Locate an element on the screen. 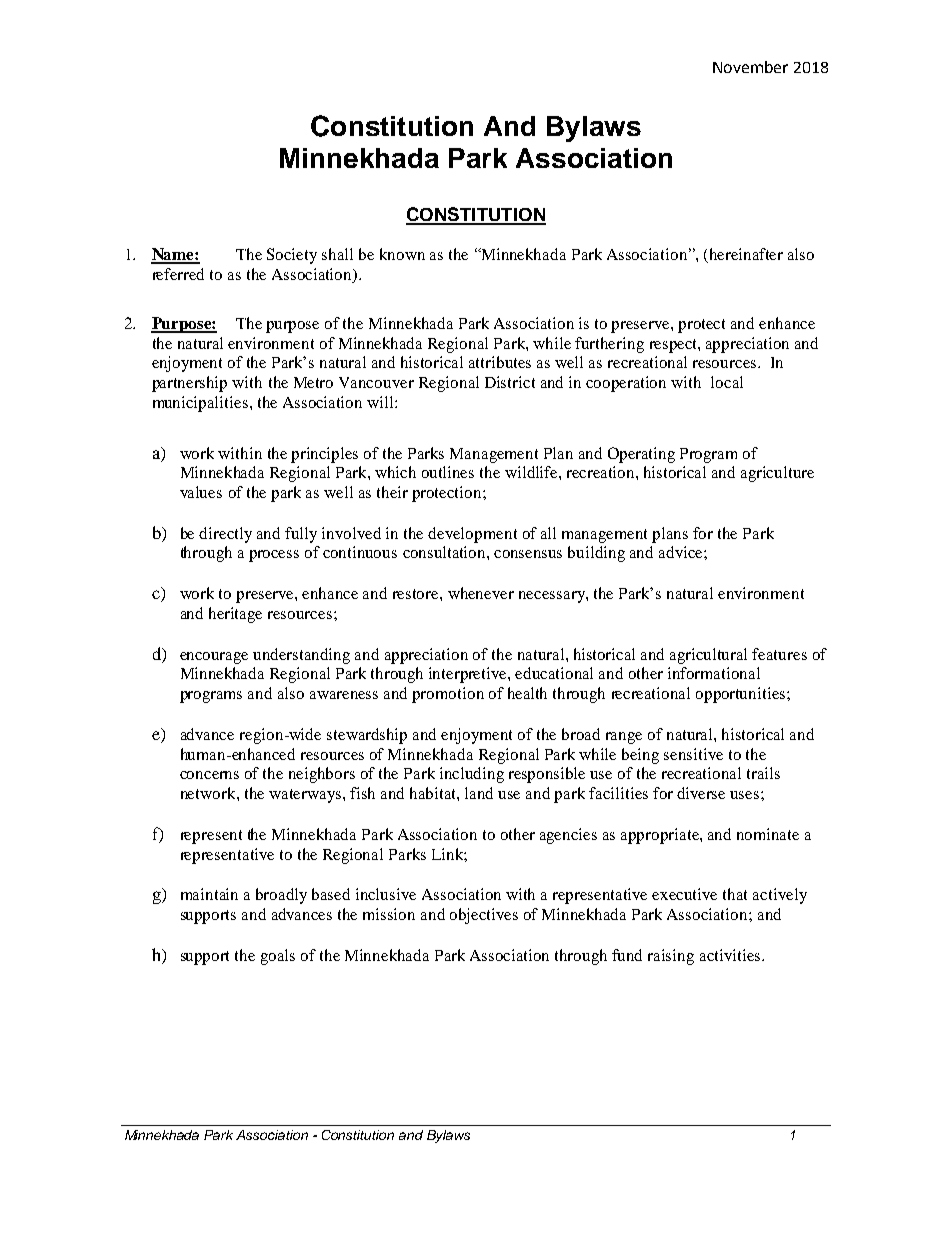 The height and width of the screenshot is (1233, 952). directly is located at coordinates (225, 535).
